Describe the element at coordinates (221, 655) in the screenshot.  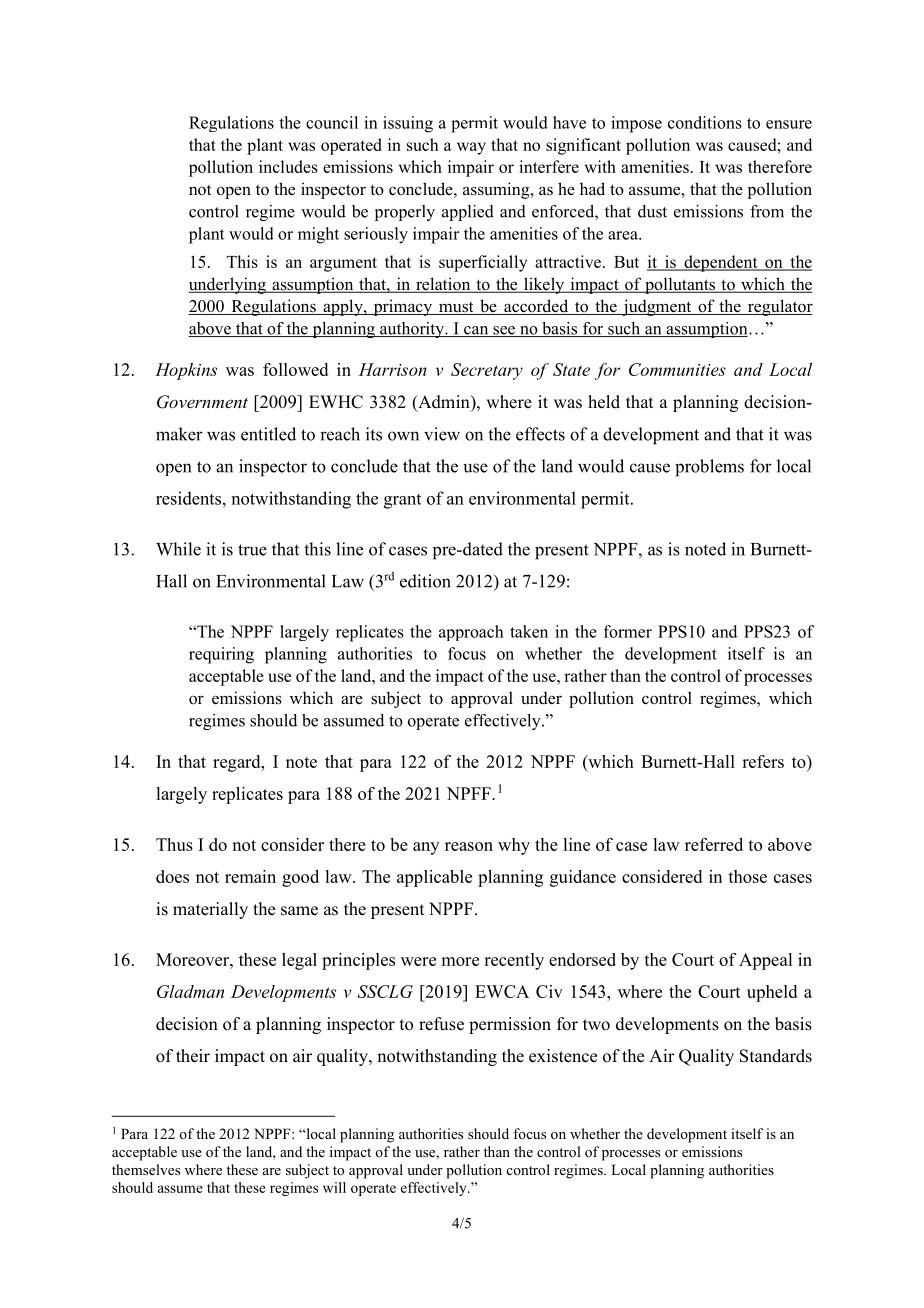
I see `requiring` at that location.
